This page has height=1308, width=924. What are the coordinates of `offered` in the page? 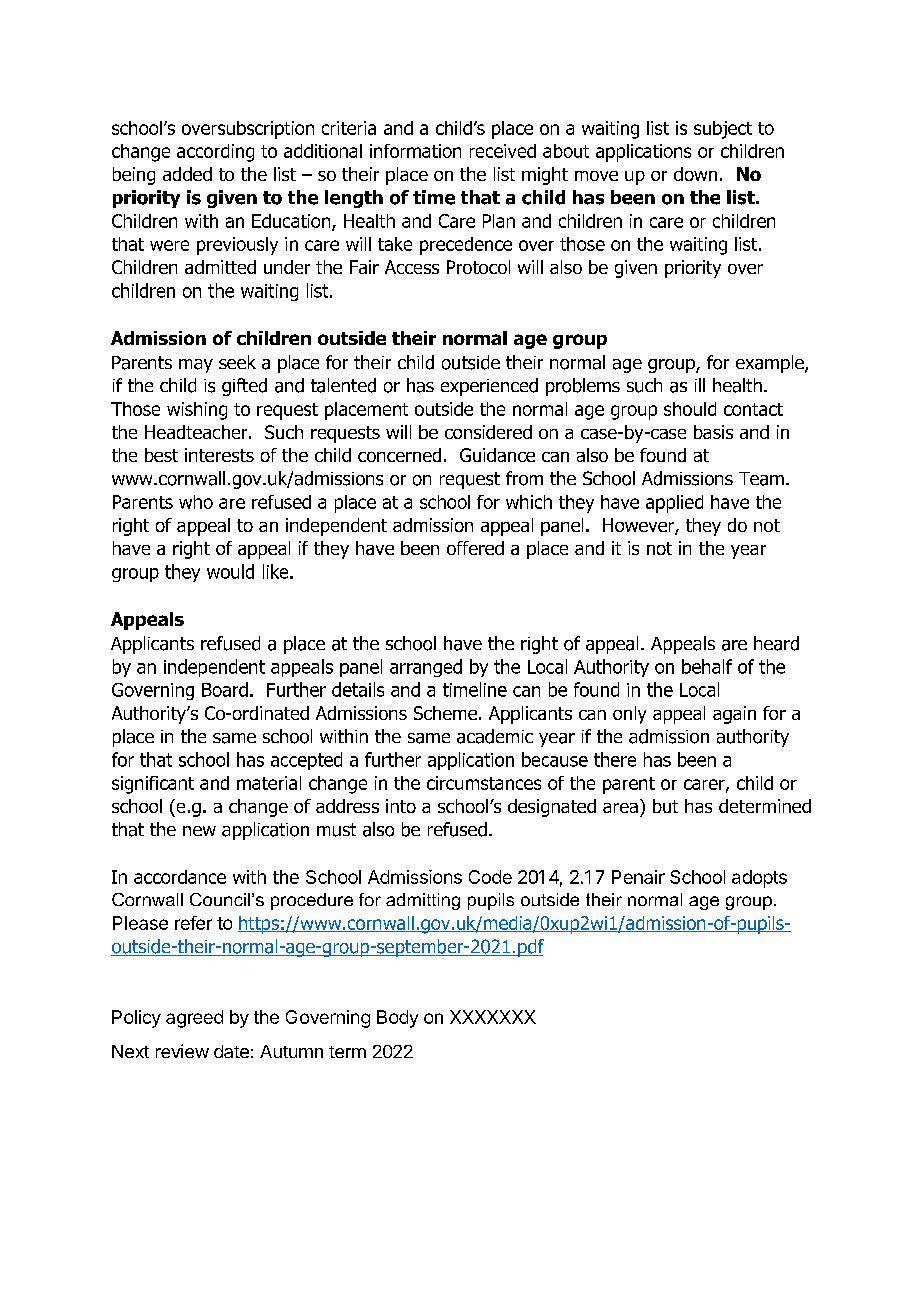 It's located at (475, 548).
